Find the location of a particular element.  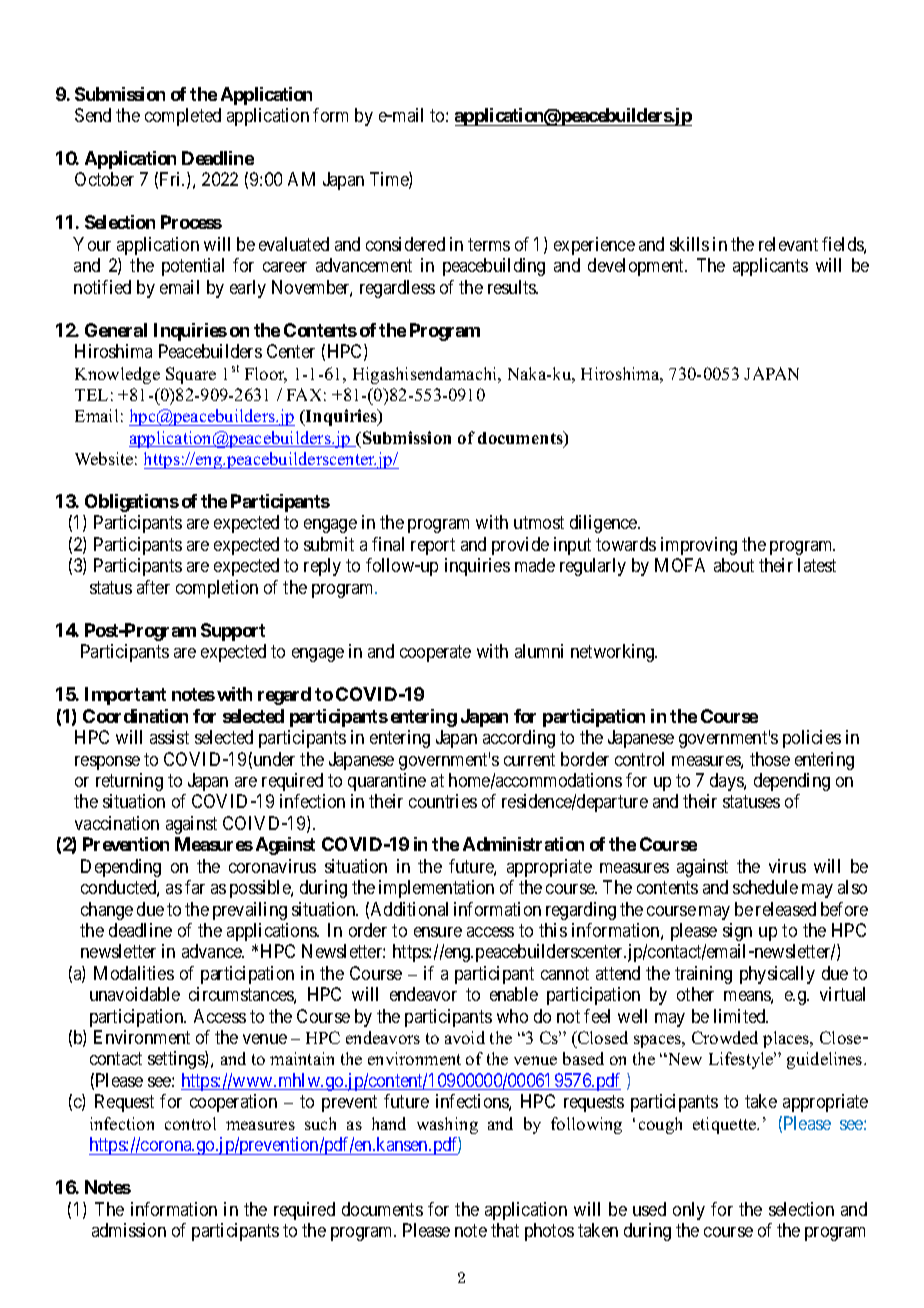

Modalities is located at coordinates (134, 973).
